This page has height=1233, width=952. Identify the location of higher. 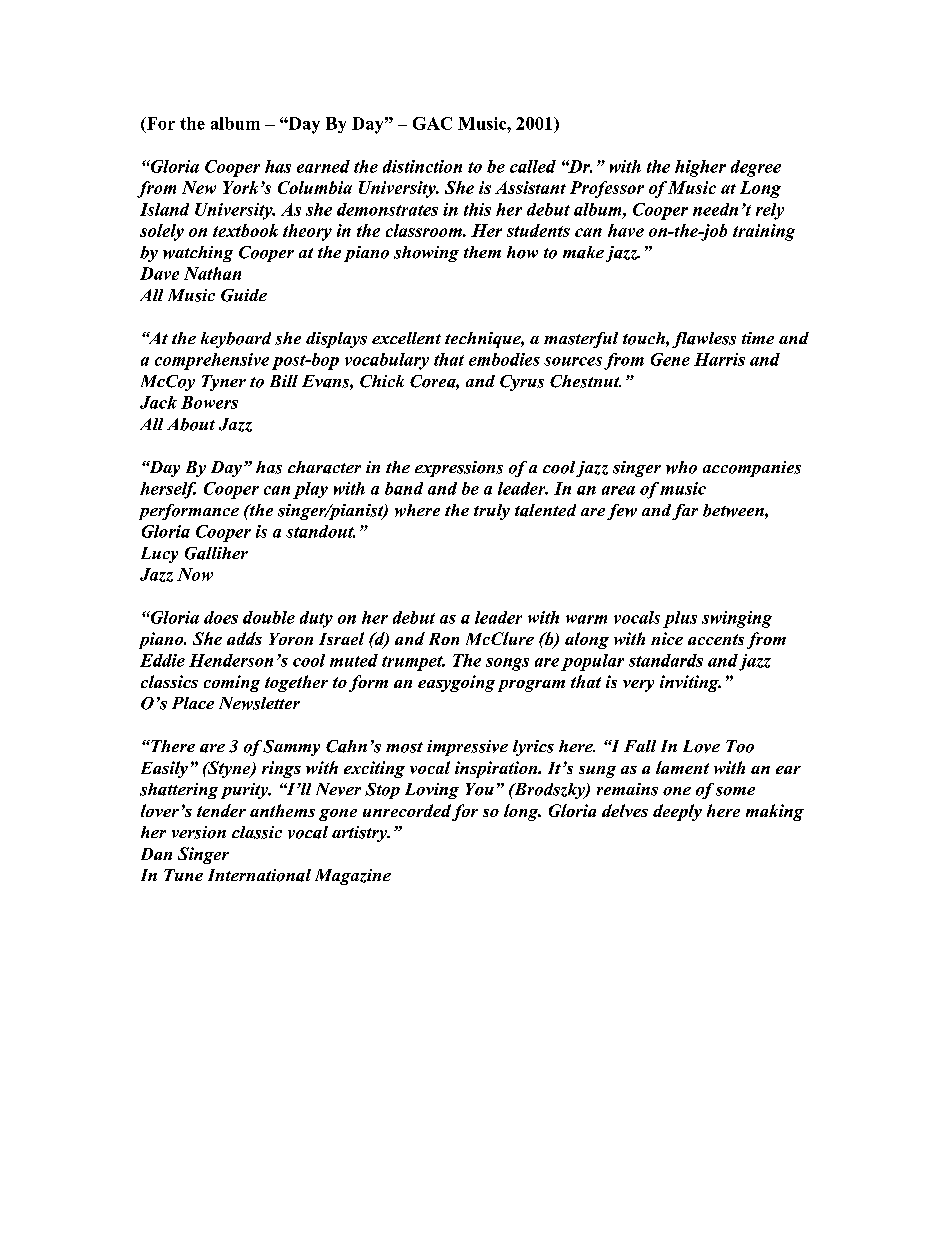
(700, 168).
